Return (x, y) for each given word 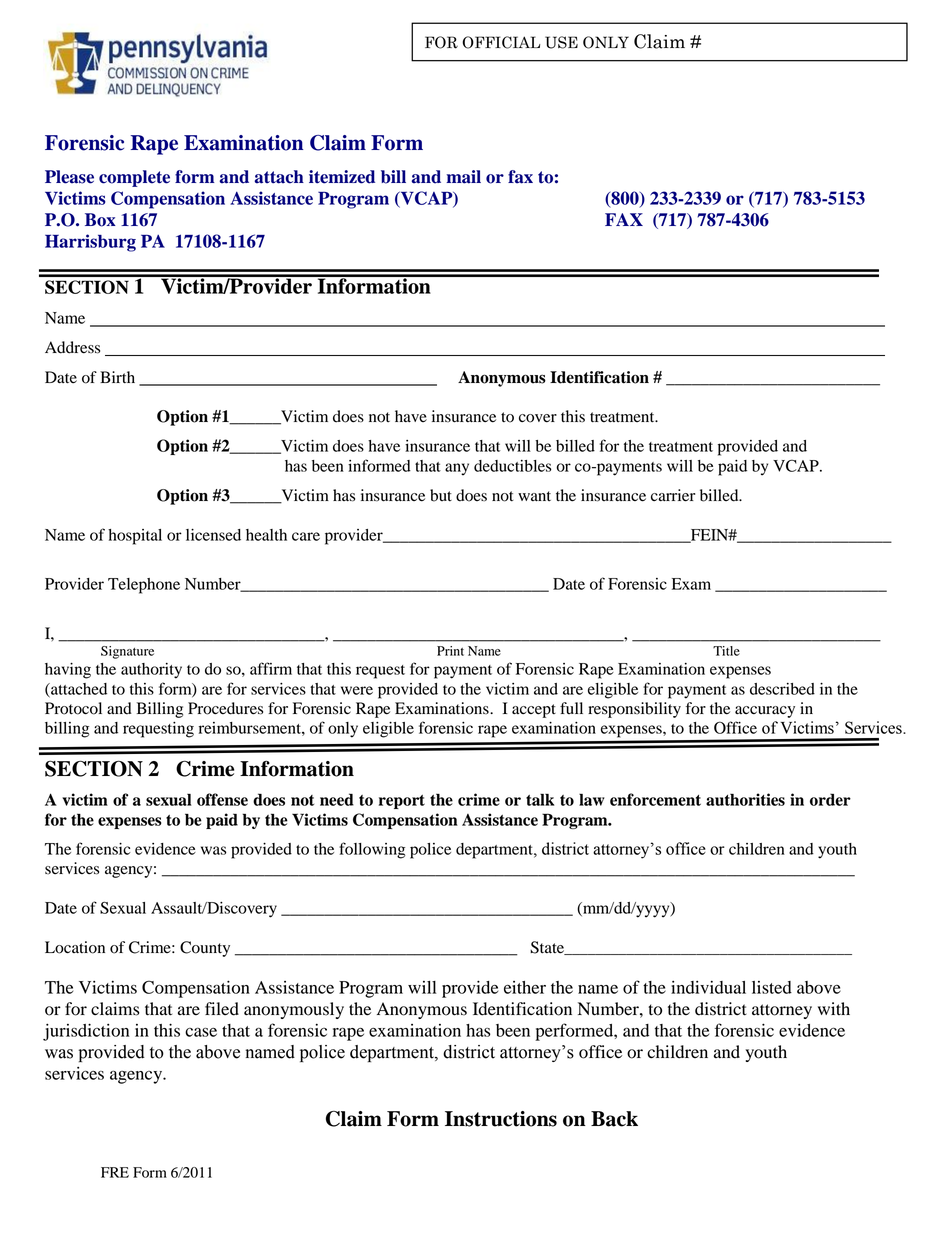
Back (614, 1119)
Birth (117, 377)
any (457, 469)
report (402, 802)
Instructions (501, 1119)
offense (222, 799)
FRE (115, 1172)
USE (561, 42)
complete (134, 178)
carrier (673, 495)
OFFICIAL (501, 42)
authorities (745, 799)
